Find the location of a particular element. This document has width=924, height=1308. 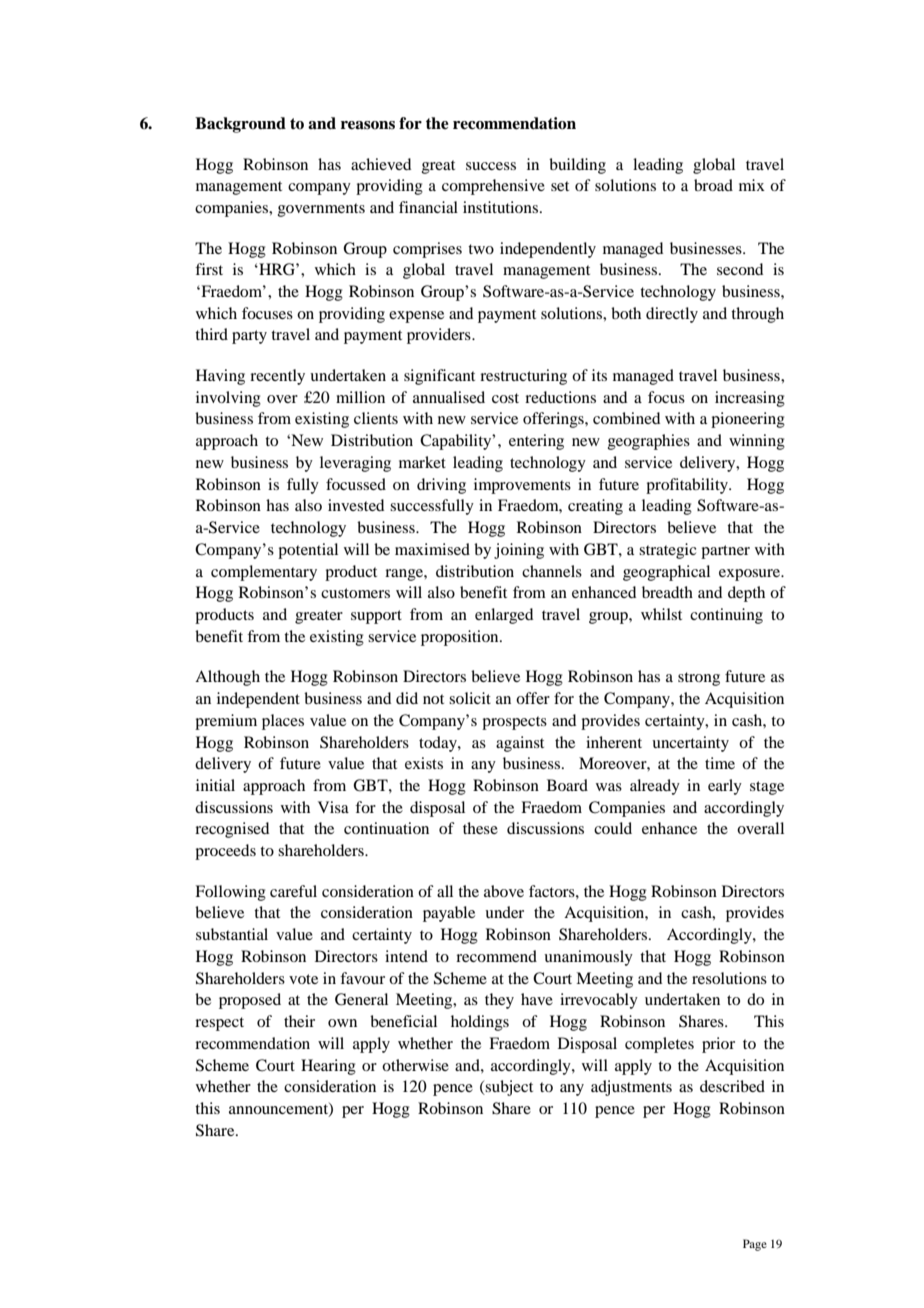

improvements is located at coordinates (522, 486).
